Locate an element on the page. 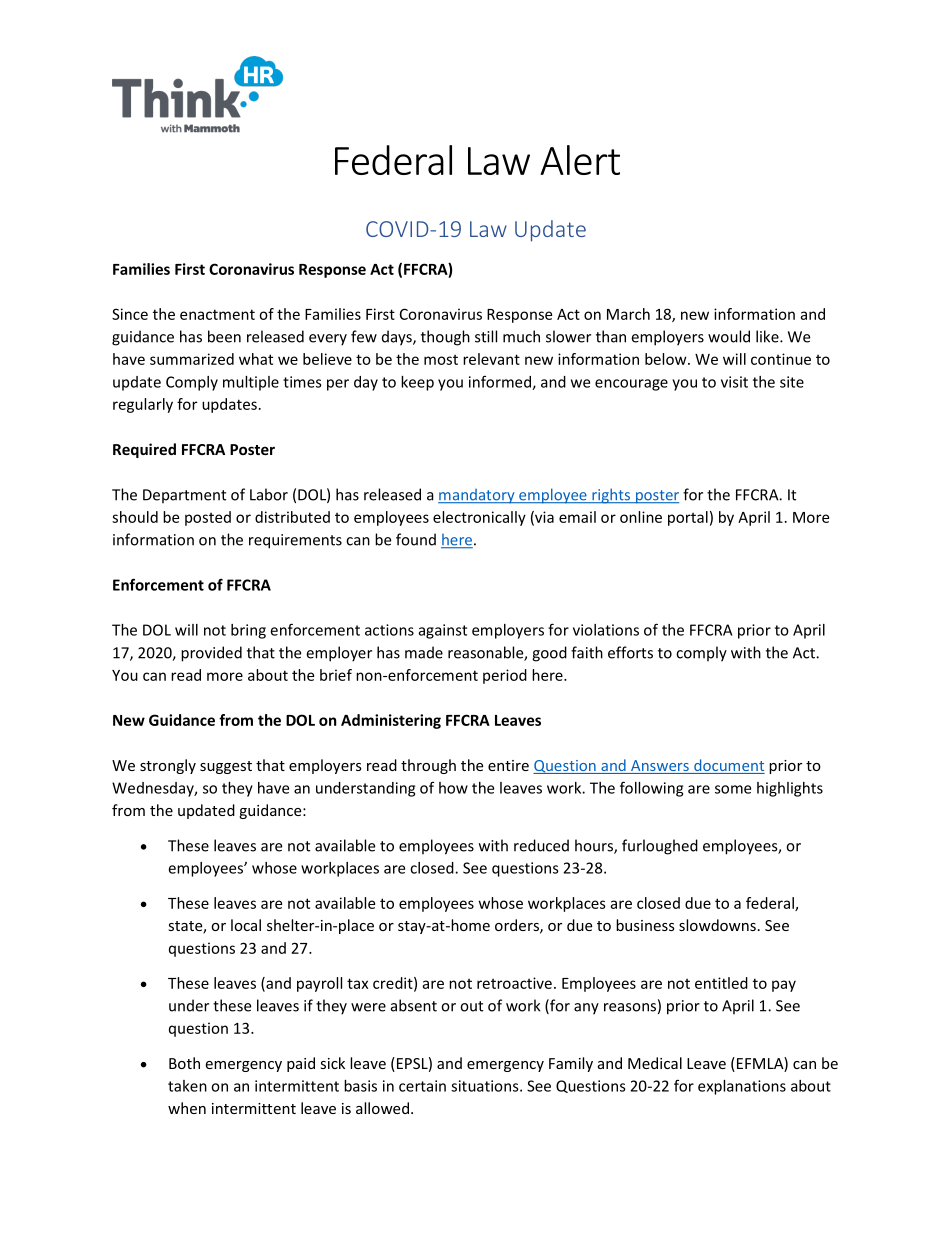  Alert is located at coordinates (580, 160).
